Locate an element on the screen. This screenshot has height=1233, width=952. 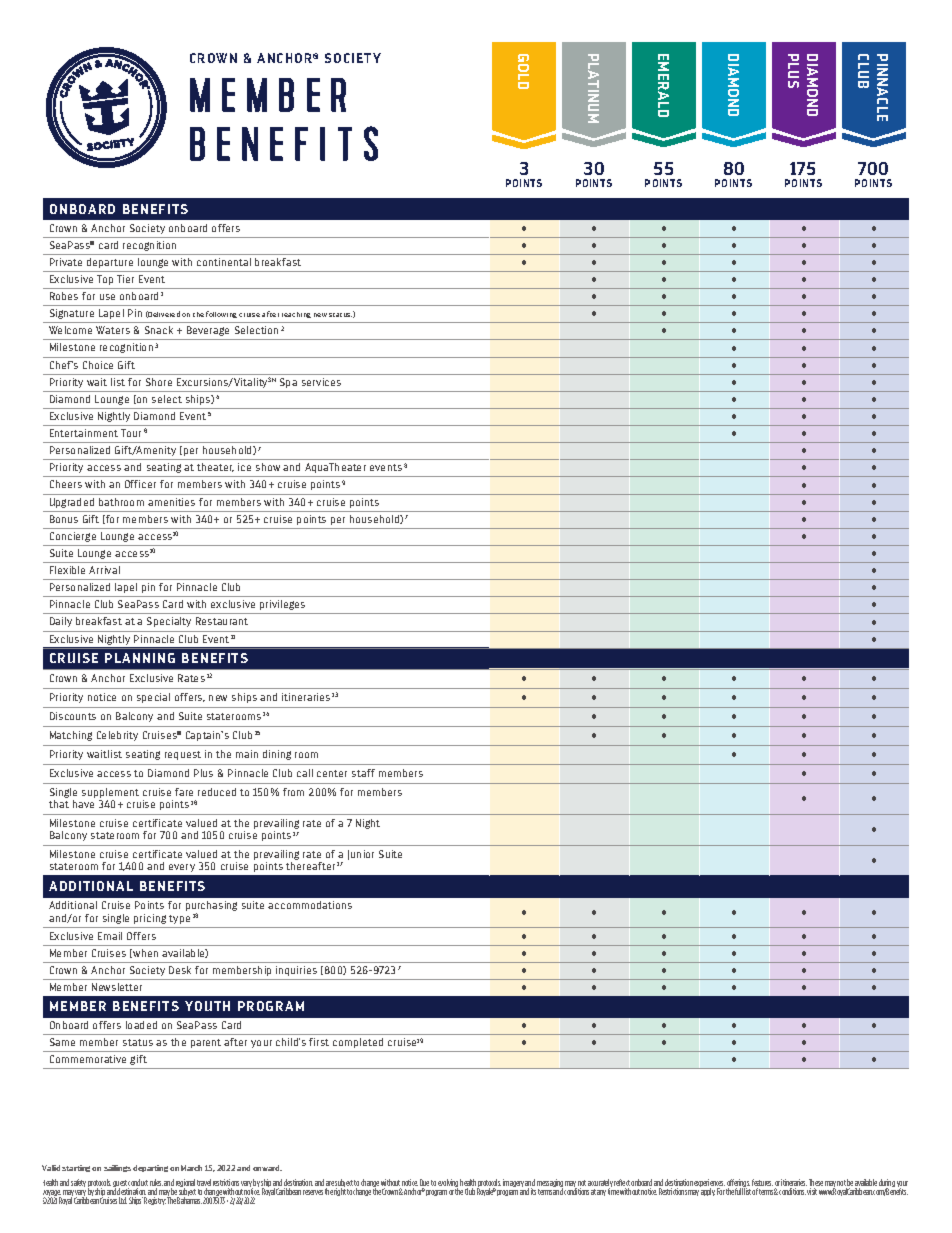
Email is located at coordinates (110, 936).
